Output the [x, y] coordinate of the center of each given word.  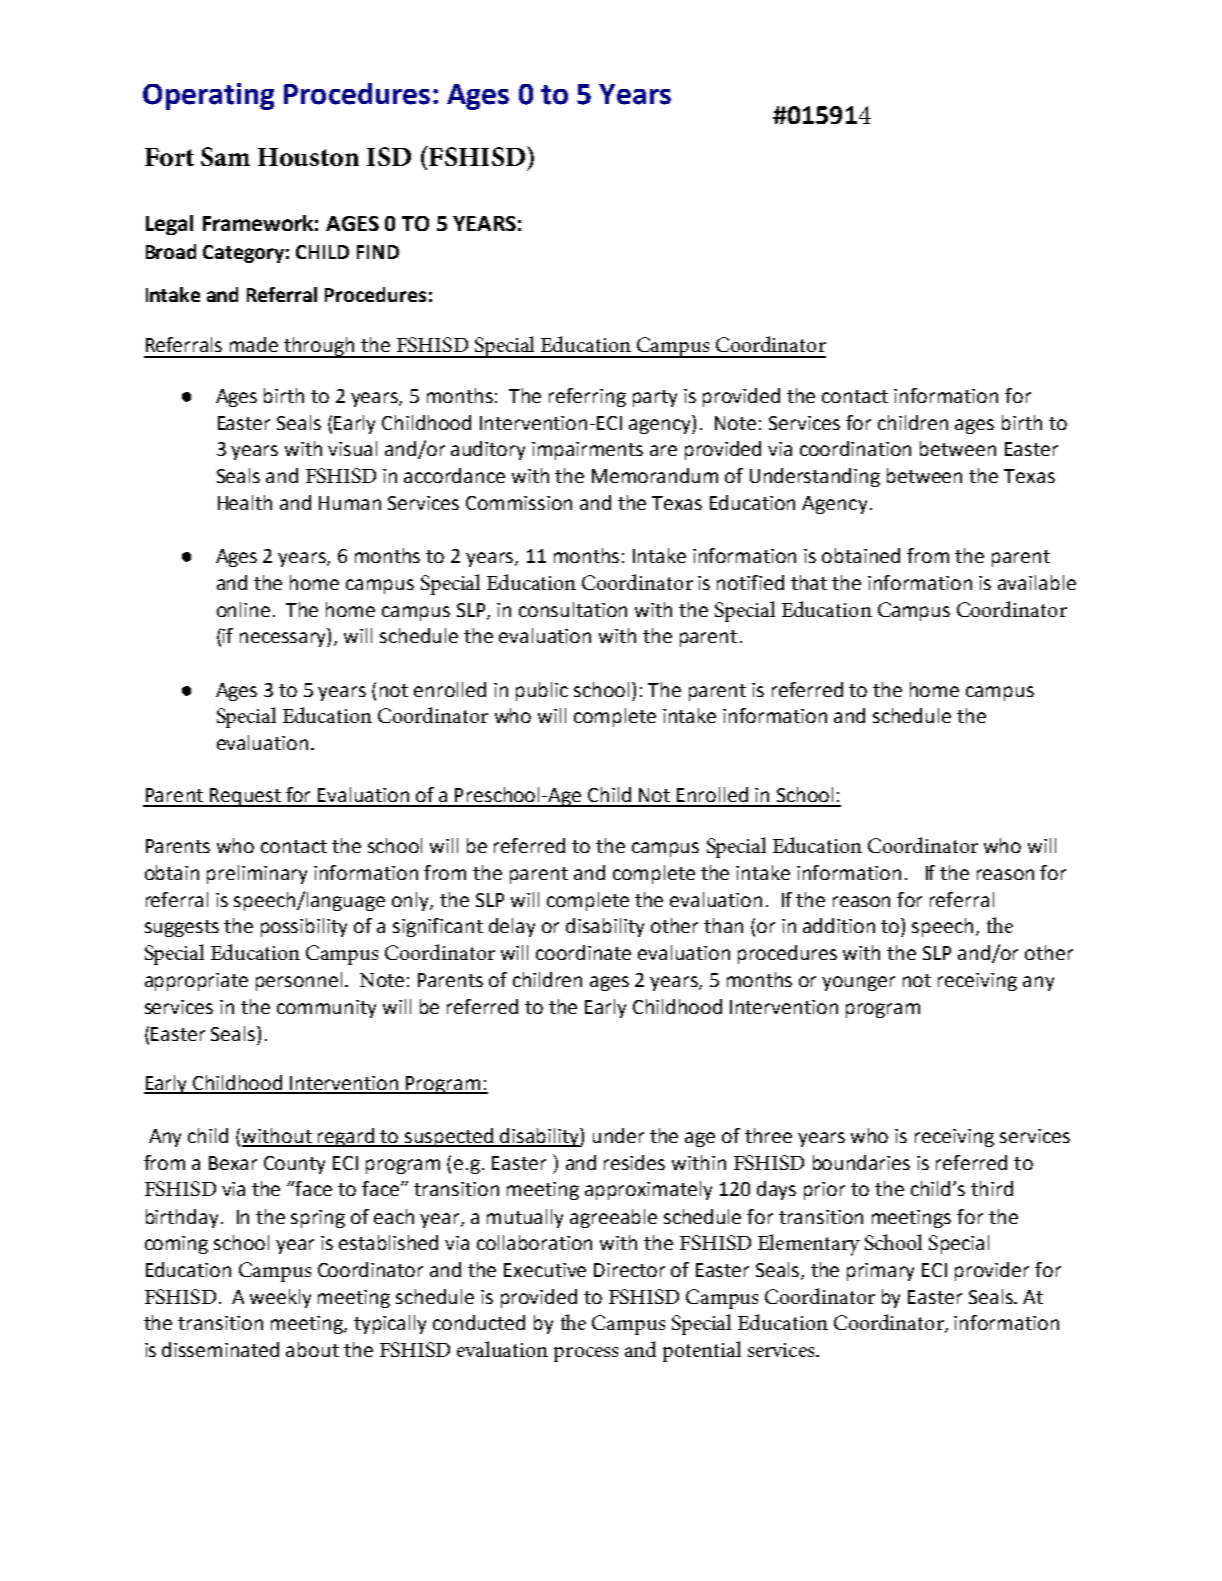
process [586, 1354]
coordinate [583, 952]
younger [858, 983]
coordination [855, 448]
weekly [280, 1298]
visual [352, 448]
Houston [308, 157]
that [809, 582]
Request [245, 797]
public [542, 691]
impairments [587, 451]
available [1037, 582]
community [326, 1009]
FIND [378, 252]
